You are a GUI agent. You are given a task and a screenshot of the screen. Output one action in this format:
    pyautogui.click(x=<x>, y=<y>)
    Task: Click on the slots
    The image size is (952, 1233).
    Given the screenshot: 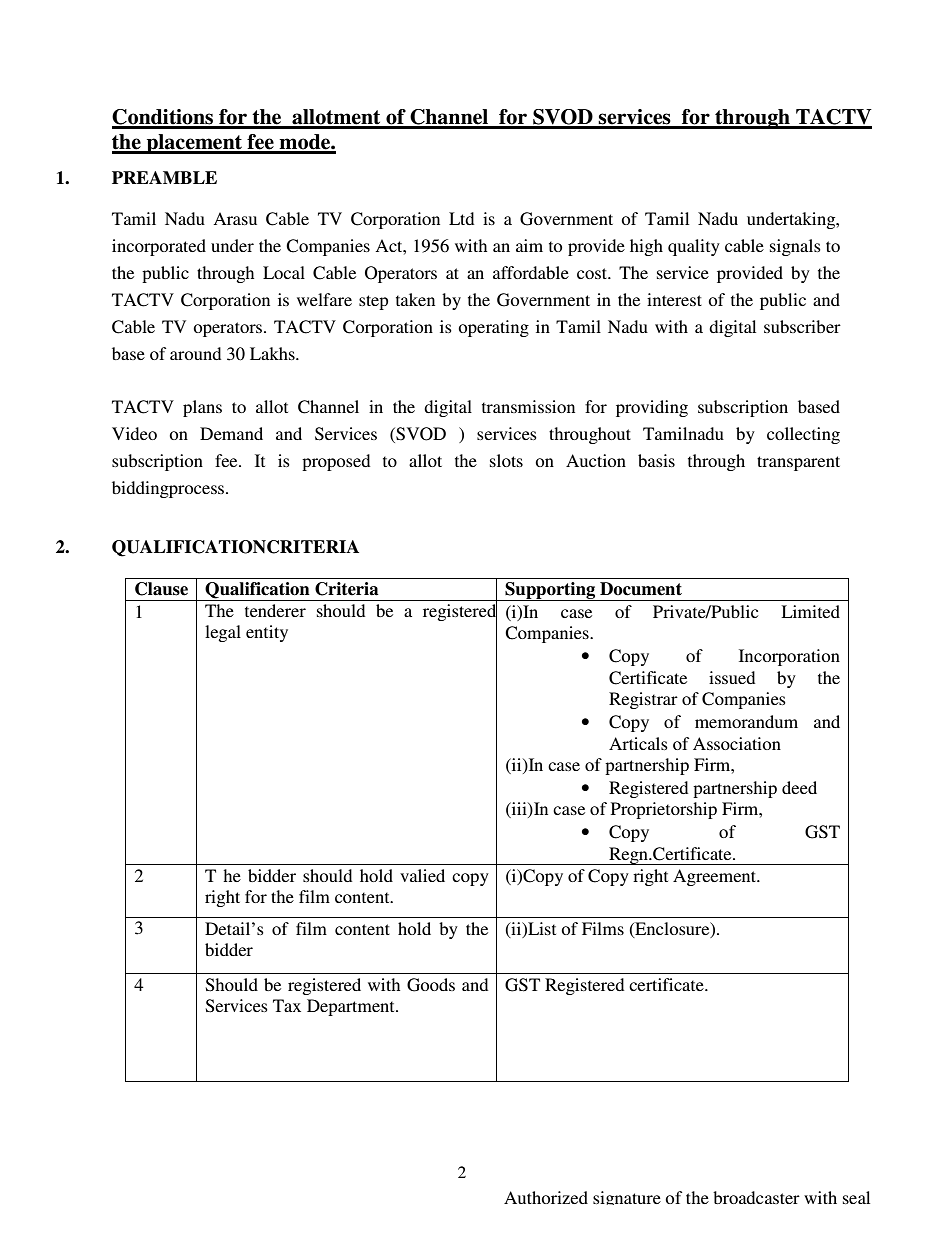 What is the action you would take?
    pyautogui.click(x=506, y=460)
